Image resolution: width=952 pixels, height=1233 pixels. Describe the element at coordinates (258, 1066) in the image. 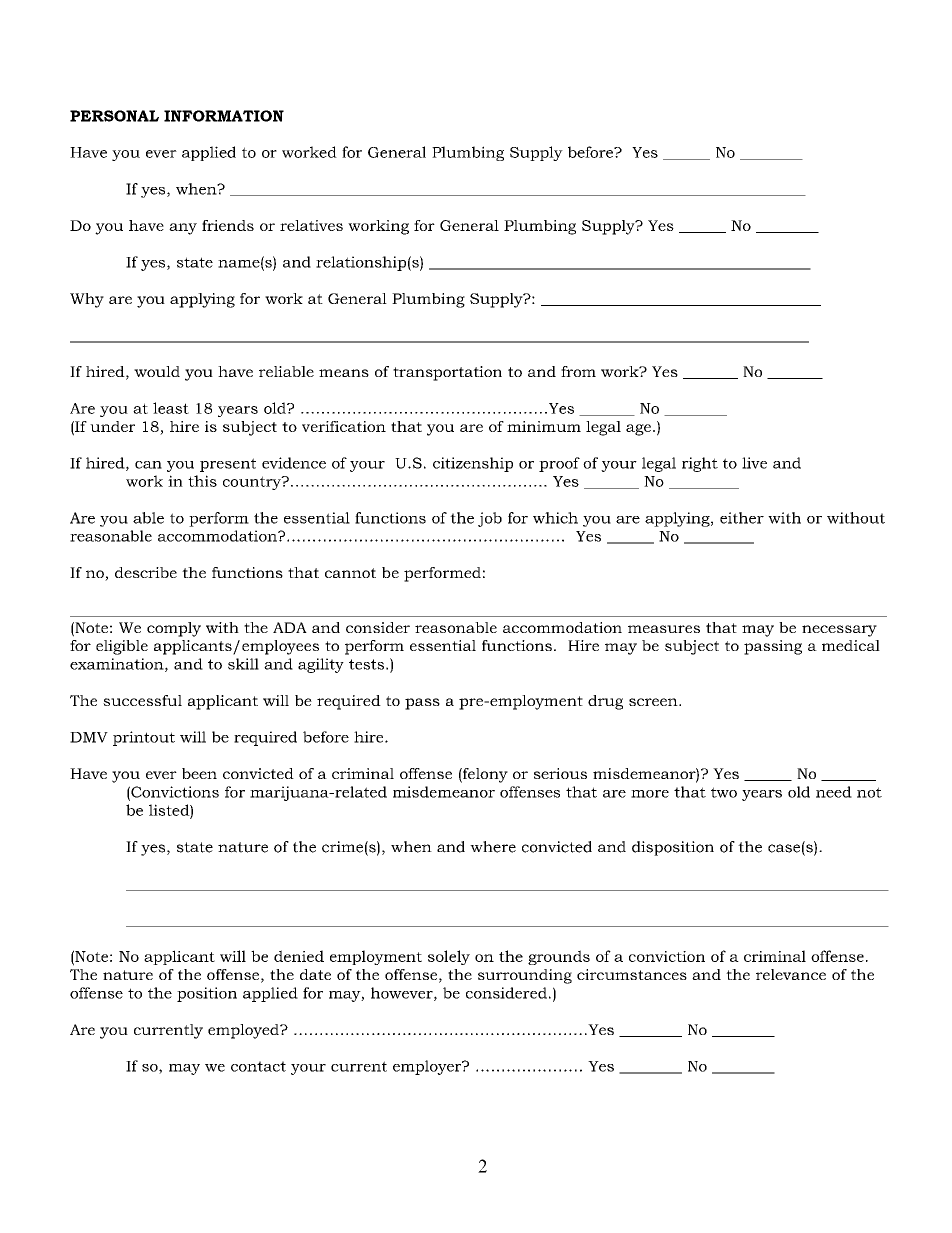

I see `contact` at that location.
